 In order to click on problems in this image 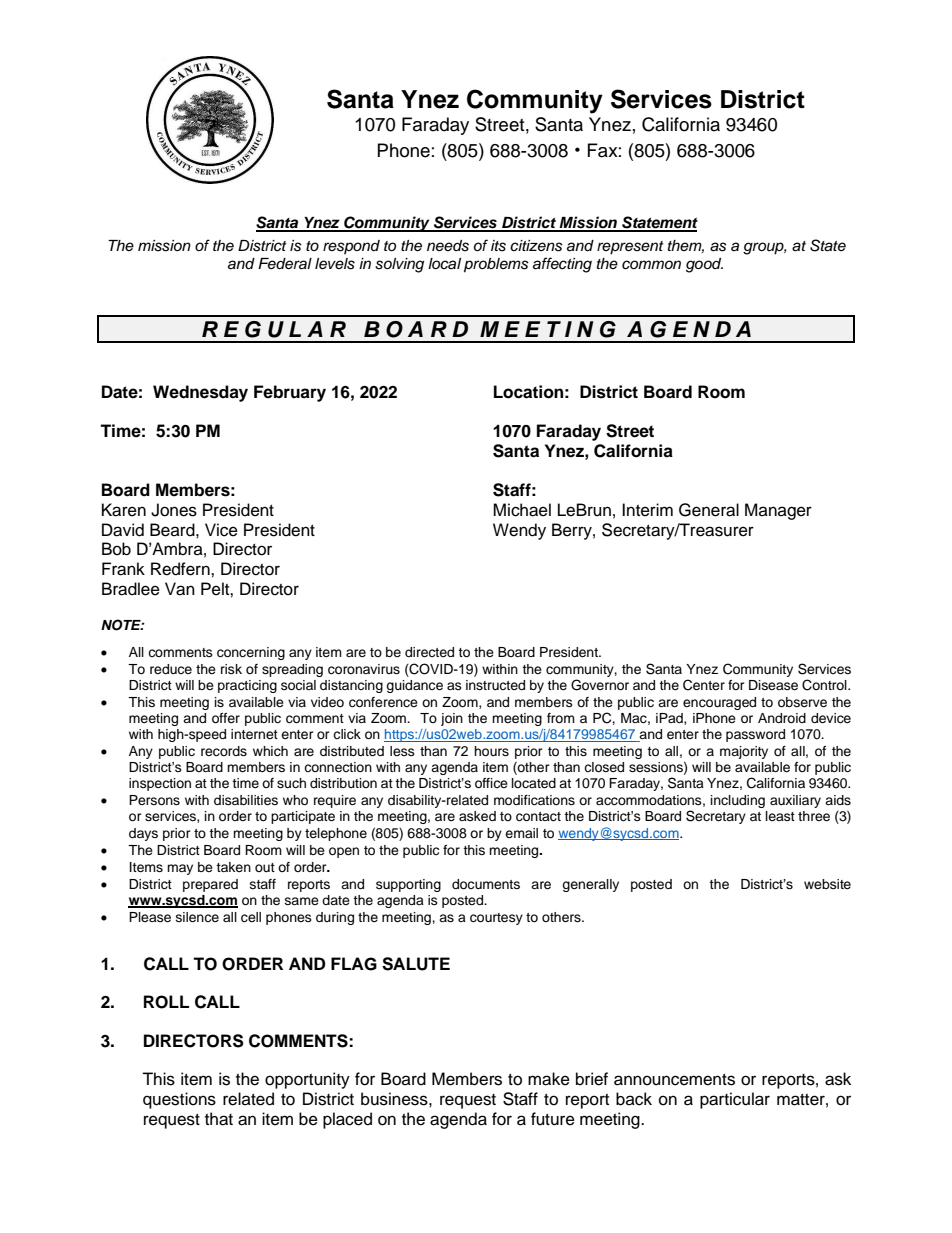, I will do `click(496, 265)`.
